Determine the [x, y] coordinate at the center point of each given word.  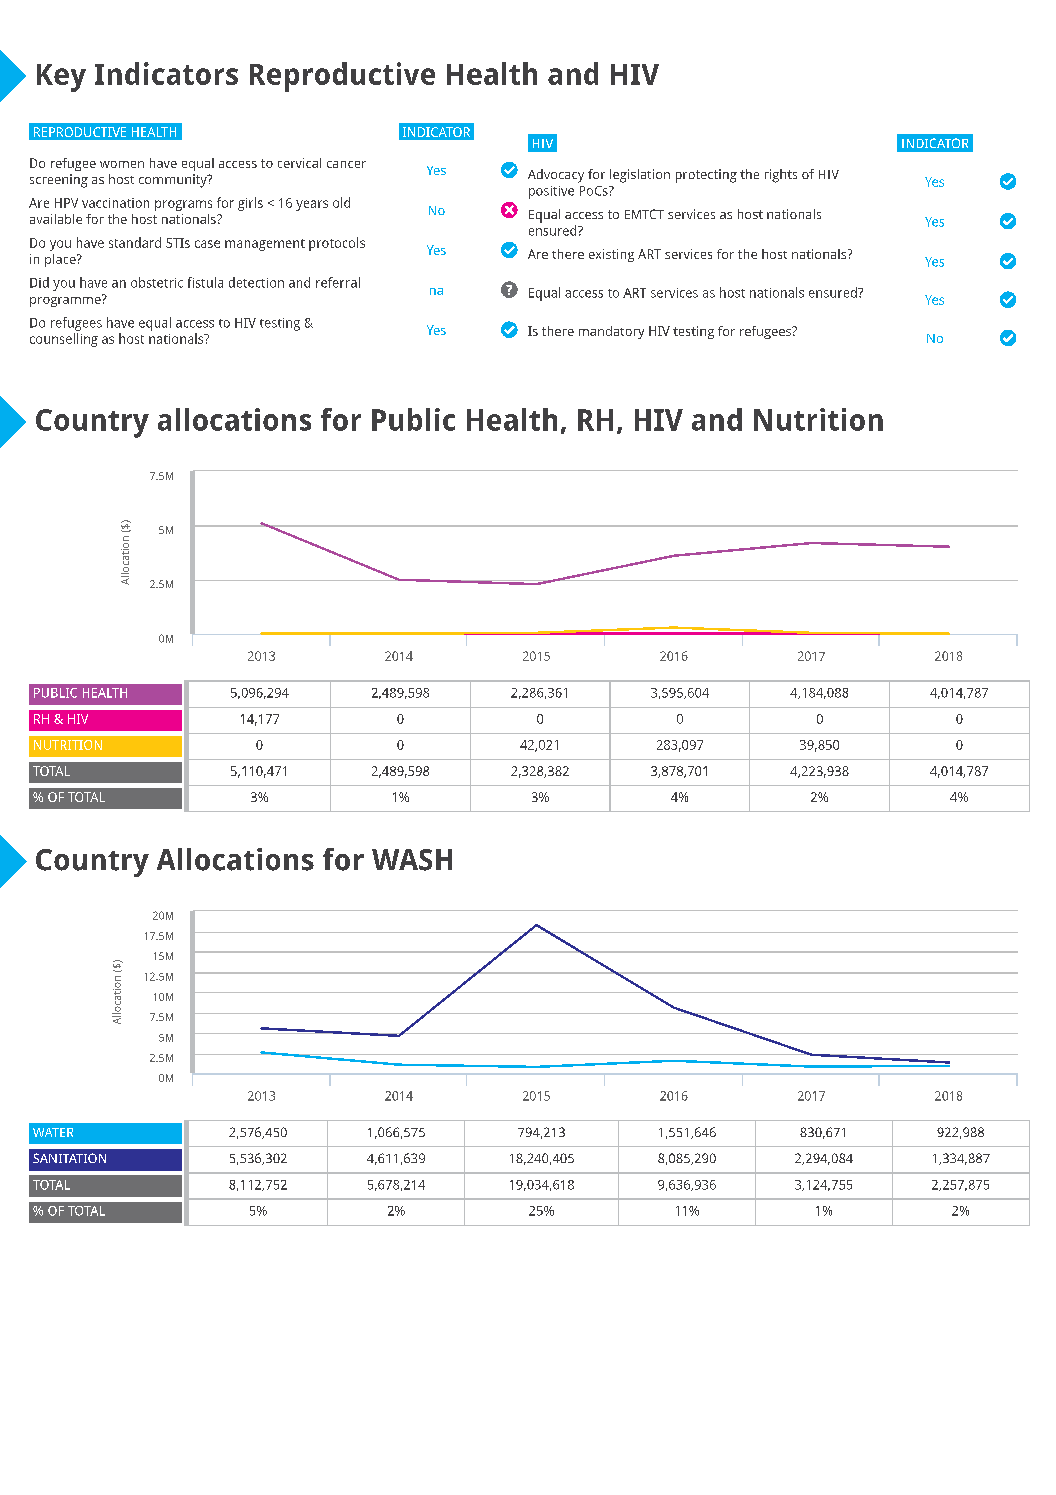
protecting [706, 176]
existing [611, 255]
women [122, 164]
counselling [64, 340]
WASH [412, 860]
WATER [53, 1132]
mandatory [611, 332]
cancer [346, 164]
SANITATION [69, 1158]
